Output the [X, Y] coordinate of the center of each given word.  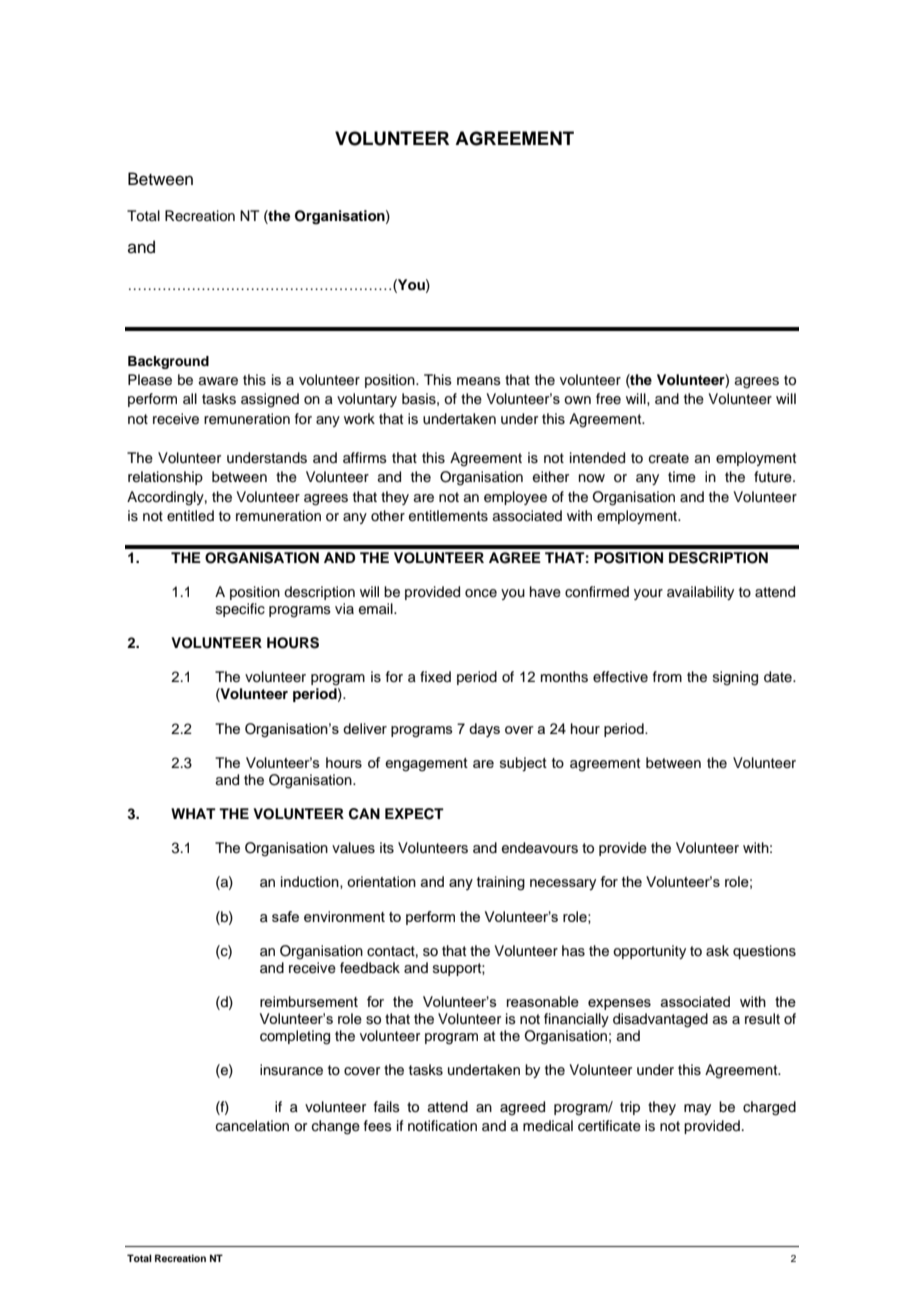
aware [218, 381]
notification [442, 1126]
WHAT [193, 813]
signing [735, 678]
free [608, 398]
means [479, 381]
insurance [291, 1070]
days [484, 730]
